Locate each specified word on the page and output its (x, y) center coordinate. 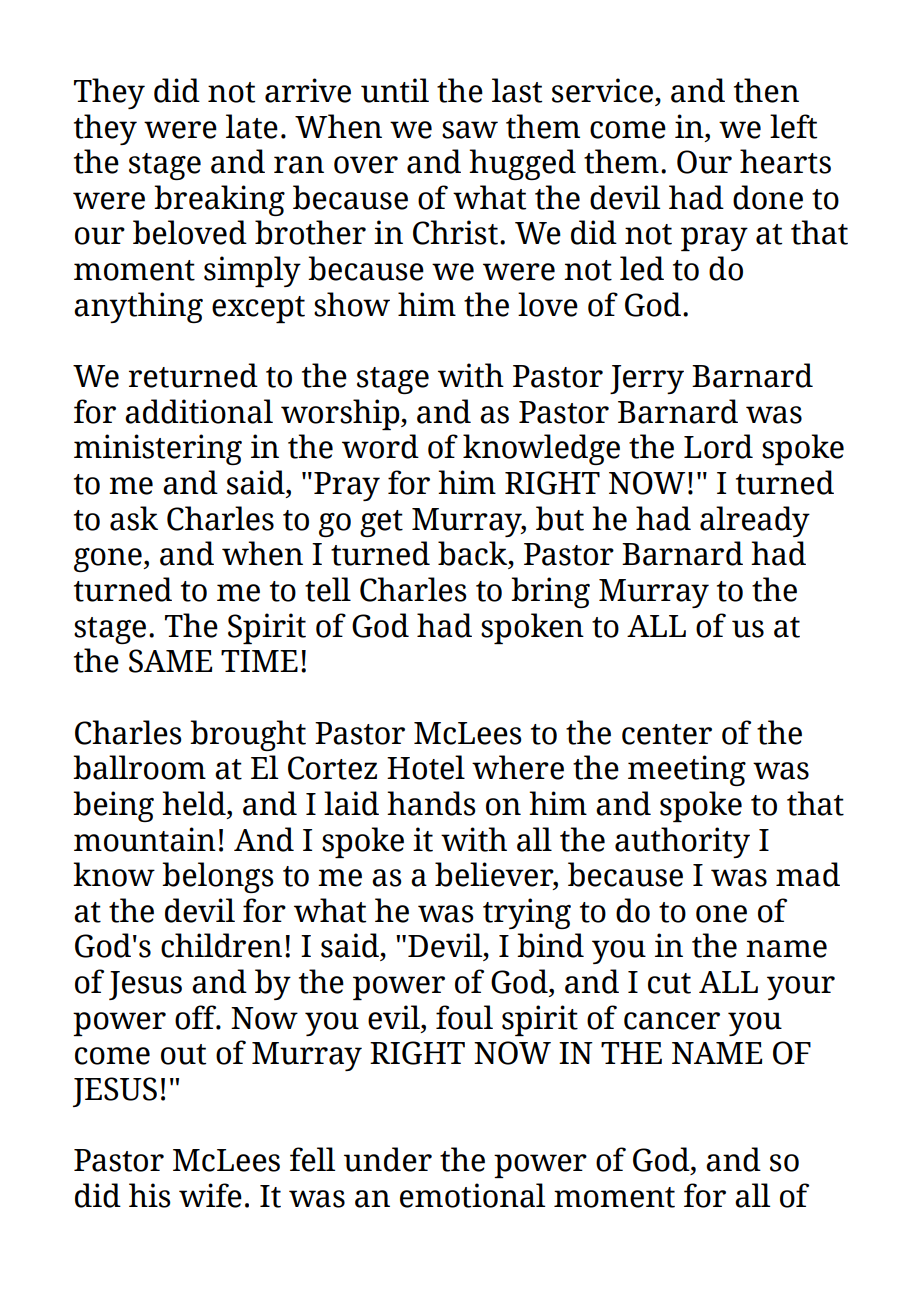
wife (210, 1195)
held (195, 804)
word (380, 446)
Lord (718, 446)
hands (431, 803)
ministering (158, 449)
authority (682, 842)
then (766, 90)
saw (470, 130)
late (252, 126)
